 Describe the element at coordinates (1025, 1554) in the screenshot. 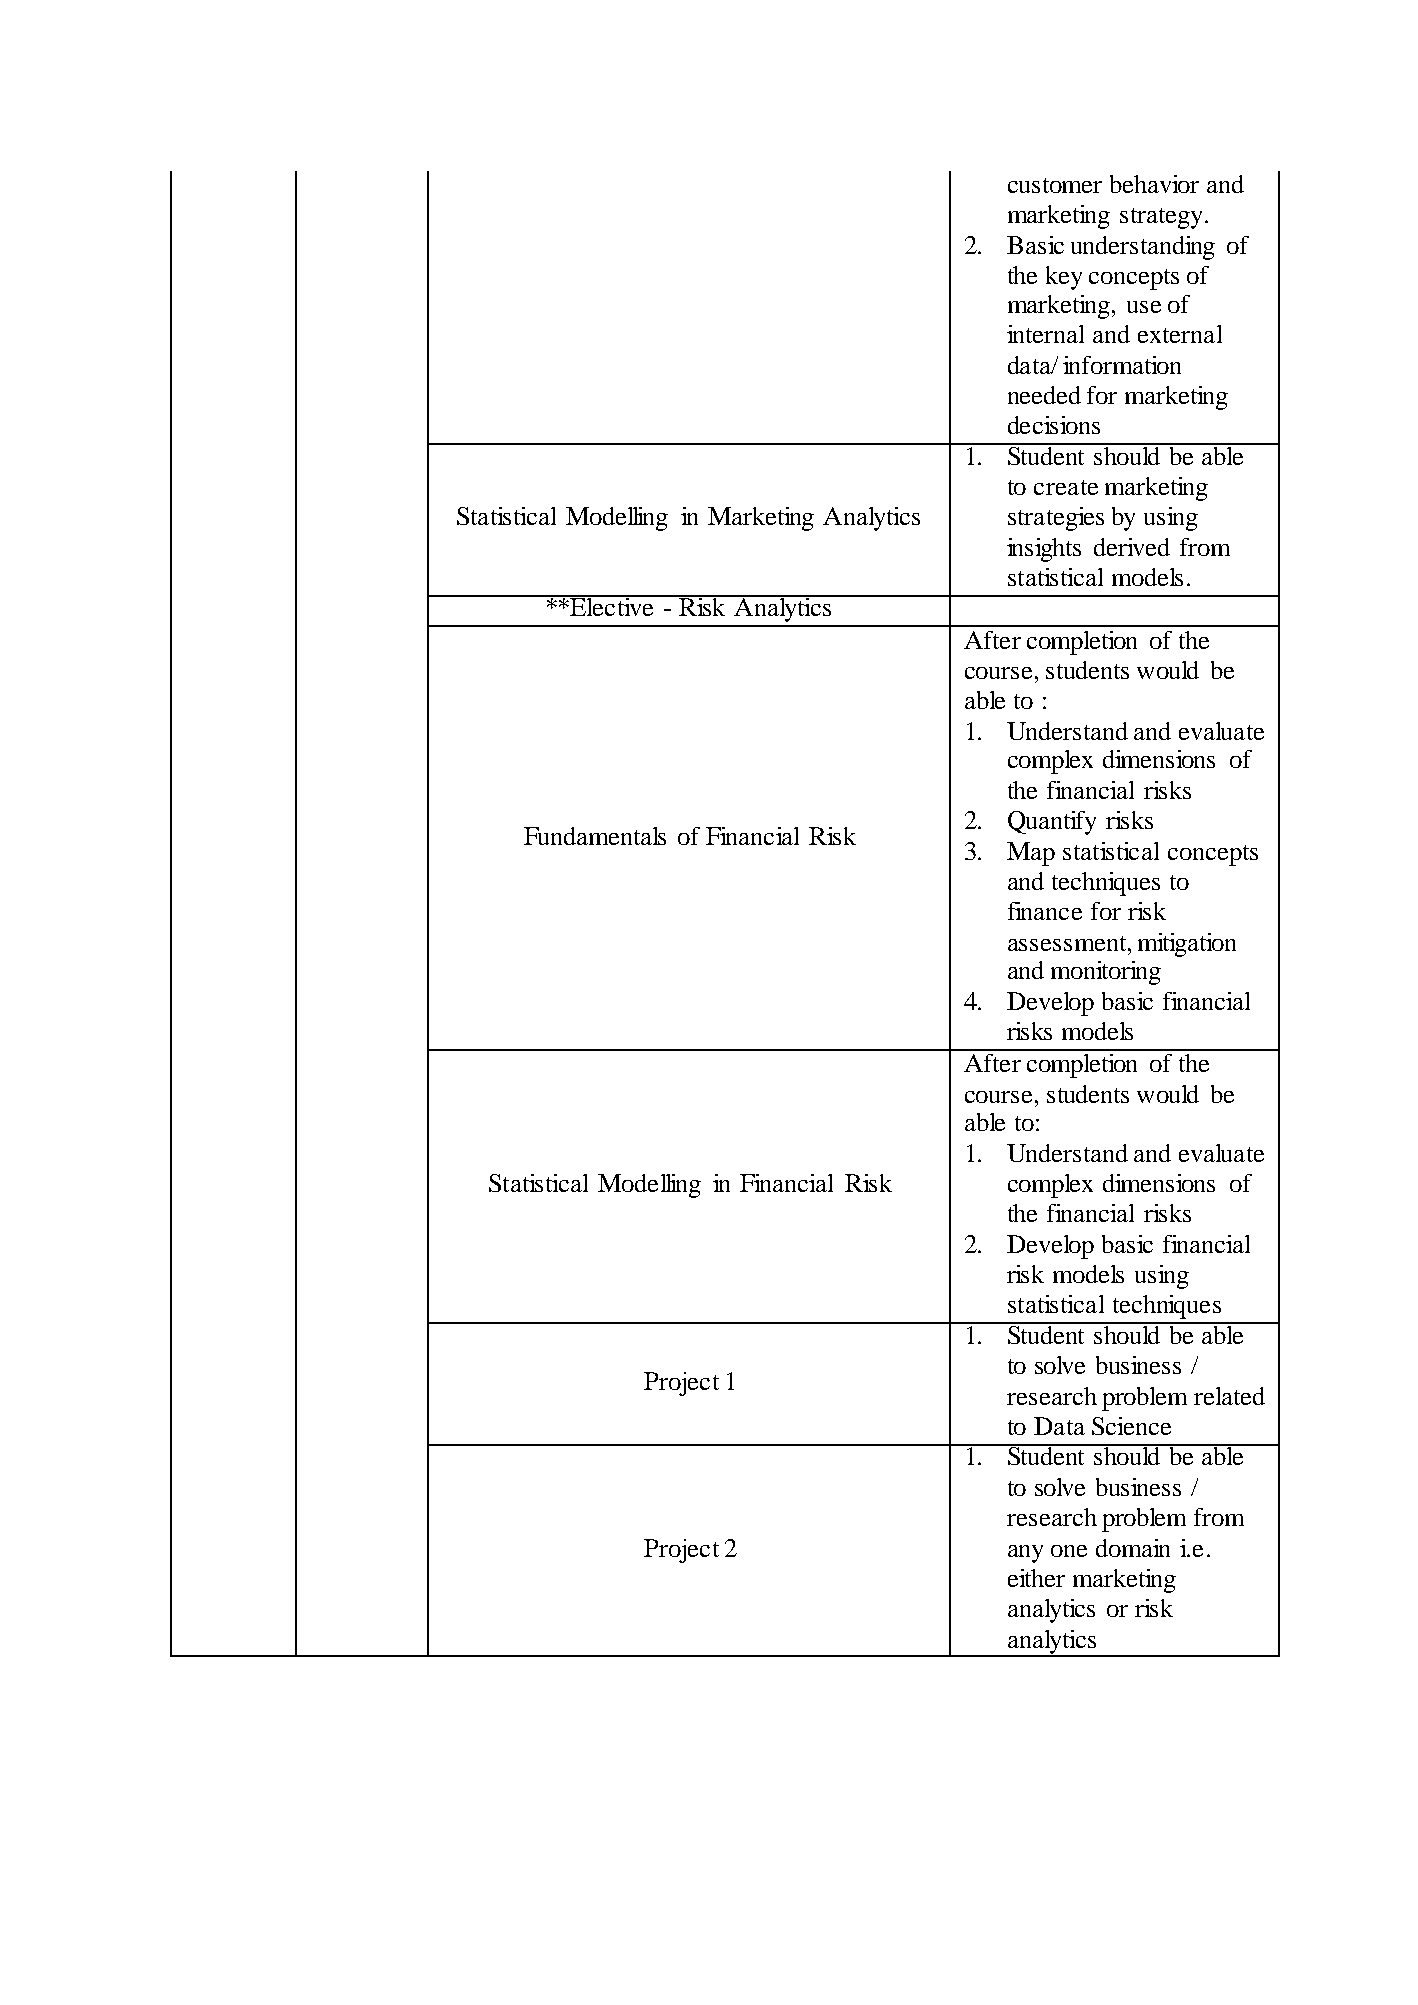

I see `any` at that location.
